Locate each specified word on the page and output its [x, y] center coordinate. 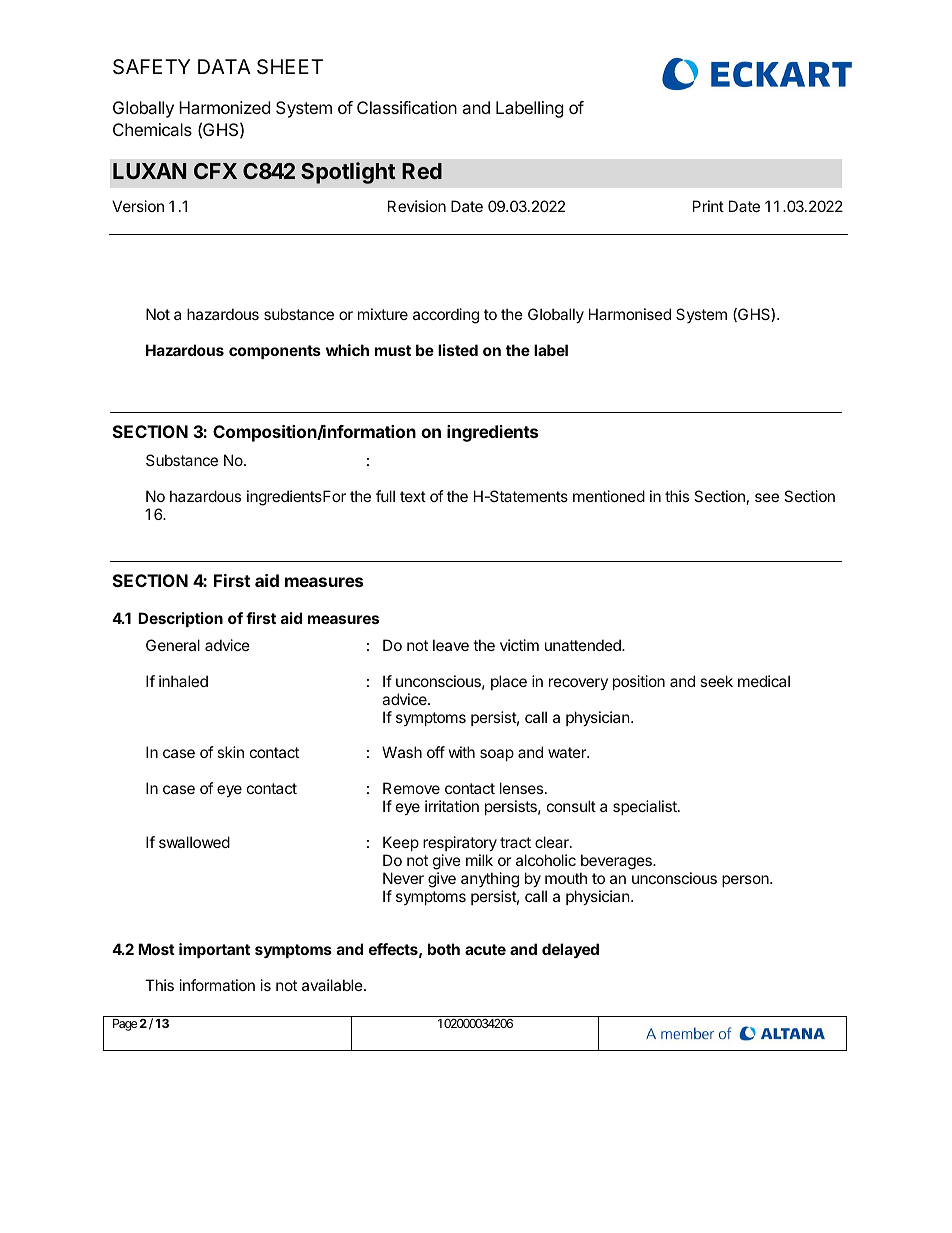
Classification [407, 107]
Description [180, 619]
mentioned [609, 496]
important [214, 950]
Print [708, 206]
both [444, 949]
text [413, 496]
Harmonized [224, 107]
